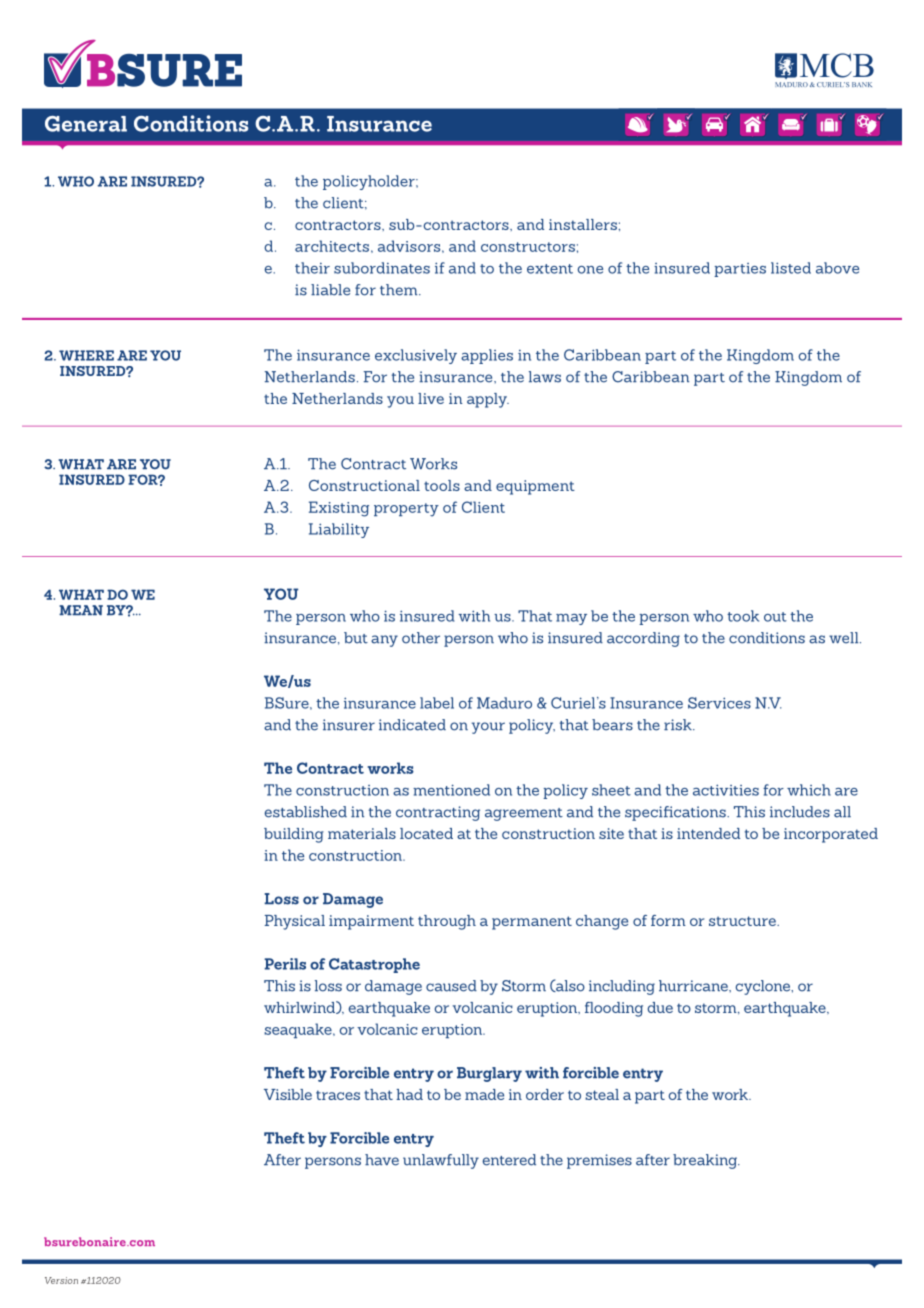  Describe the element at coordinates (706, 1161) in the document. I see `breaking` at that location.
